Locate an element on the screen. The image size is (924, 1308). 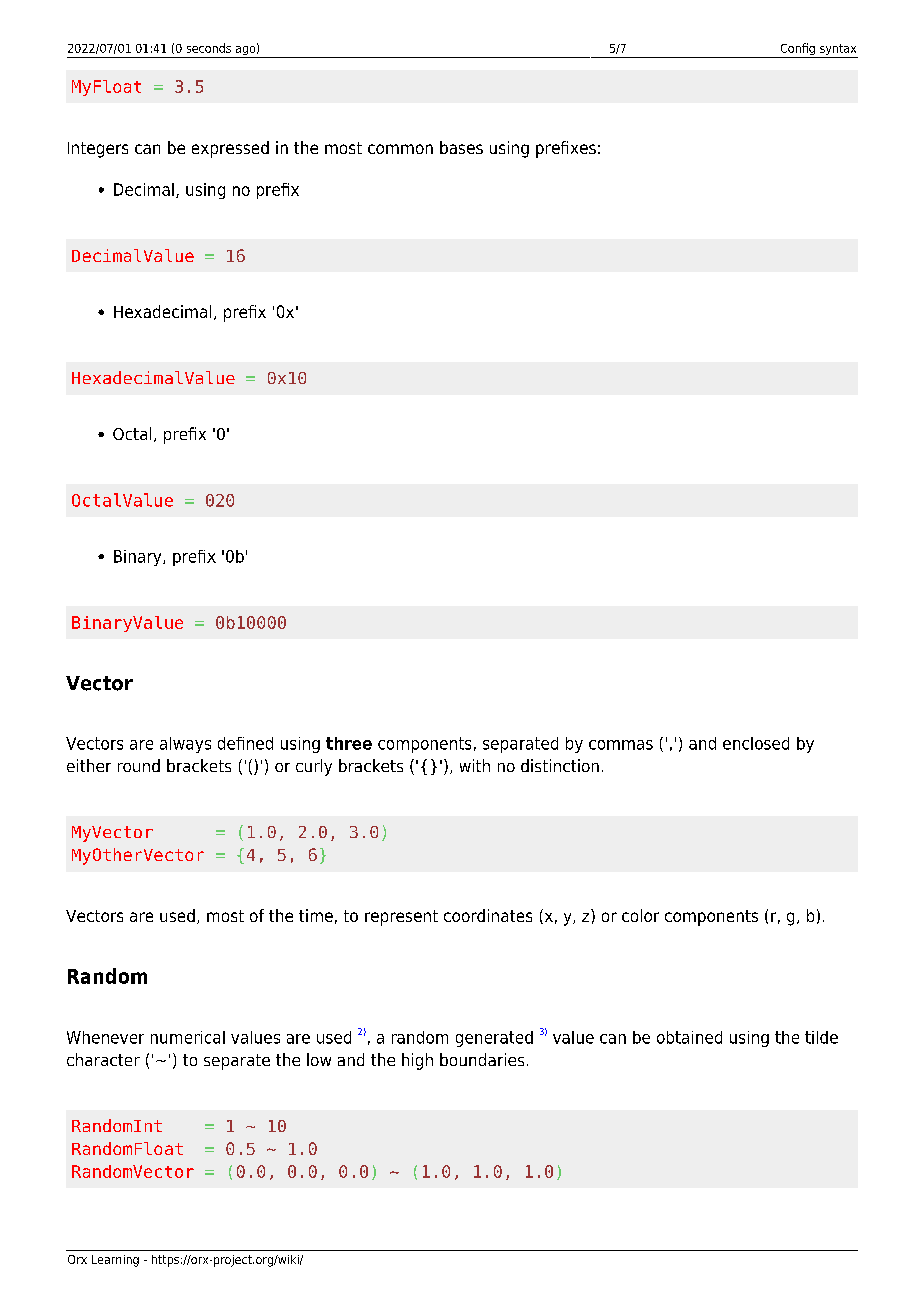
enclosed is located at coordinates (756, 743).
